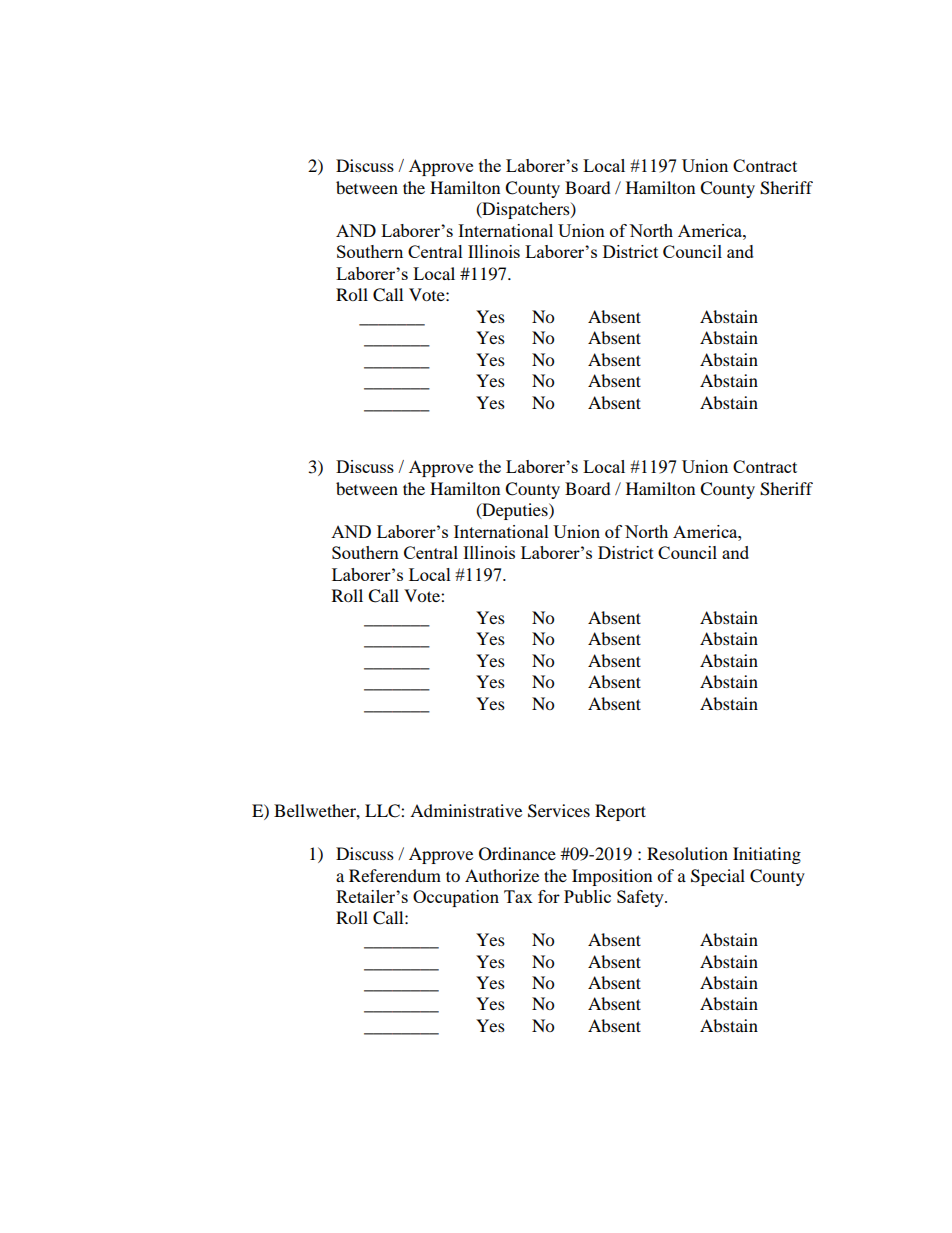 This screenshot has width=952, height=1233. Describe the element at coordinates (502, 875) in the screenshot. I see `Authorize` at that location.
